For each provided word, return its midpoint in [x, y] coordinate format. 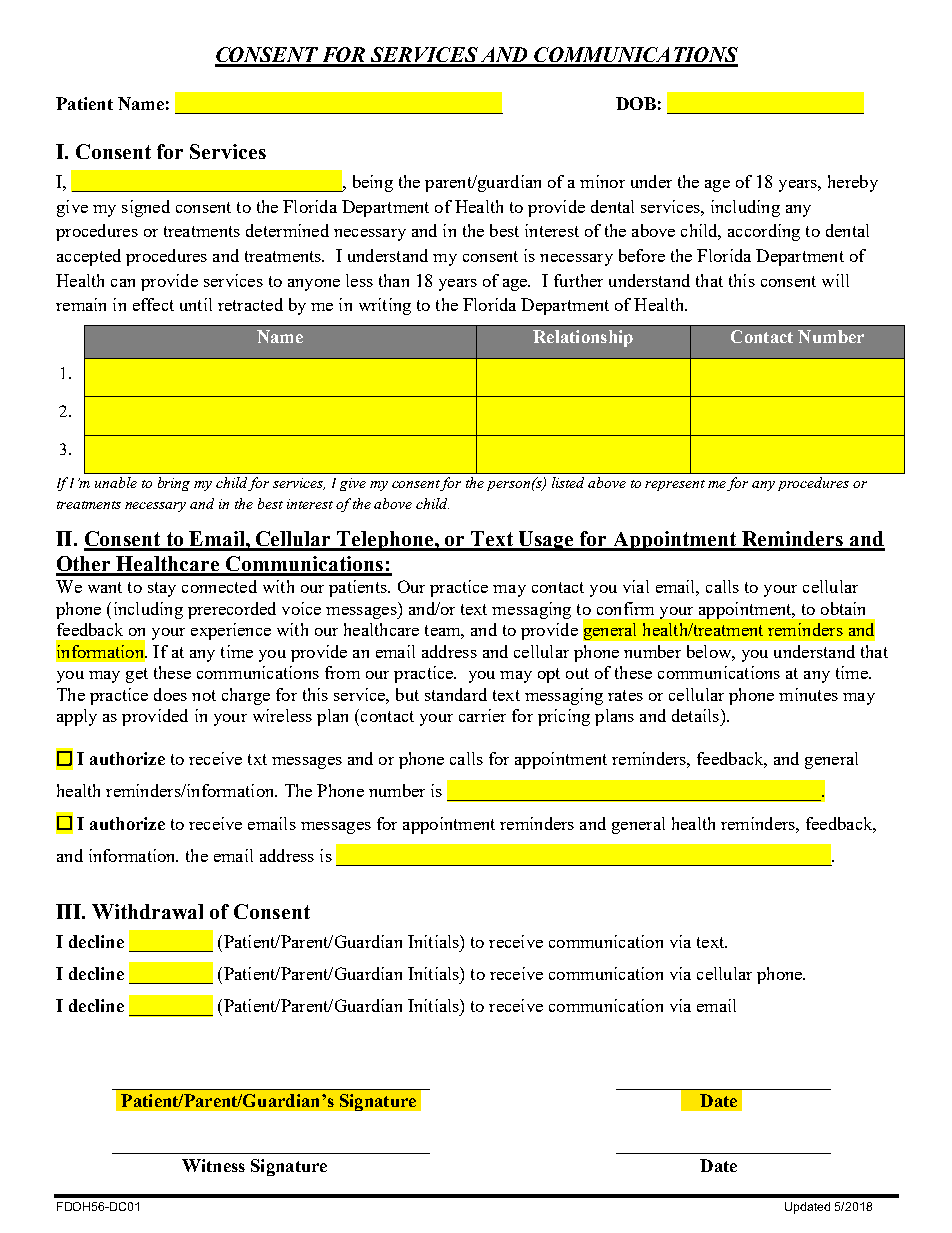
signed [146, 208]
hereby [853, 183]
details [695, 715]
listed [568, 482]
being [373, 183]
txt [257, 759]
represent [675, 485]
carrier [482, 715]
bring [174, 484]
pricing [564, 717]
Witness [213, 1165]
